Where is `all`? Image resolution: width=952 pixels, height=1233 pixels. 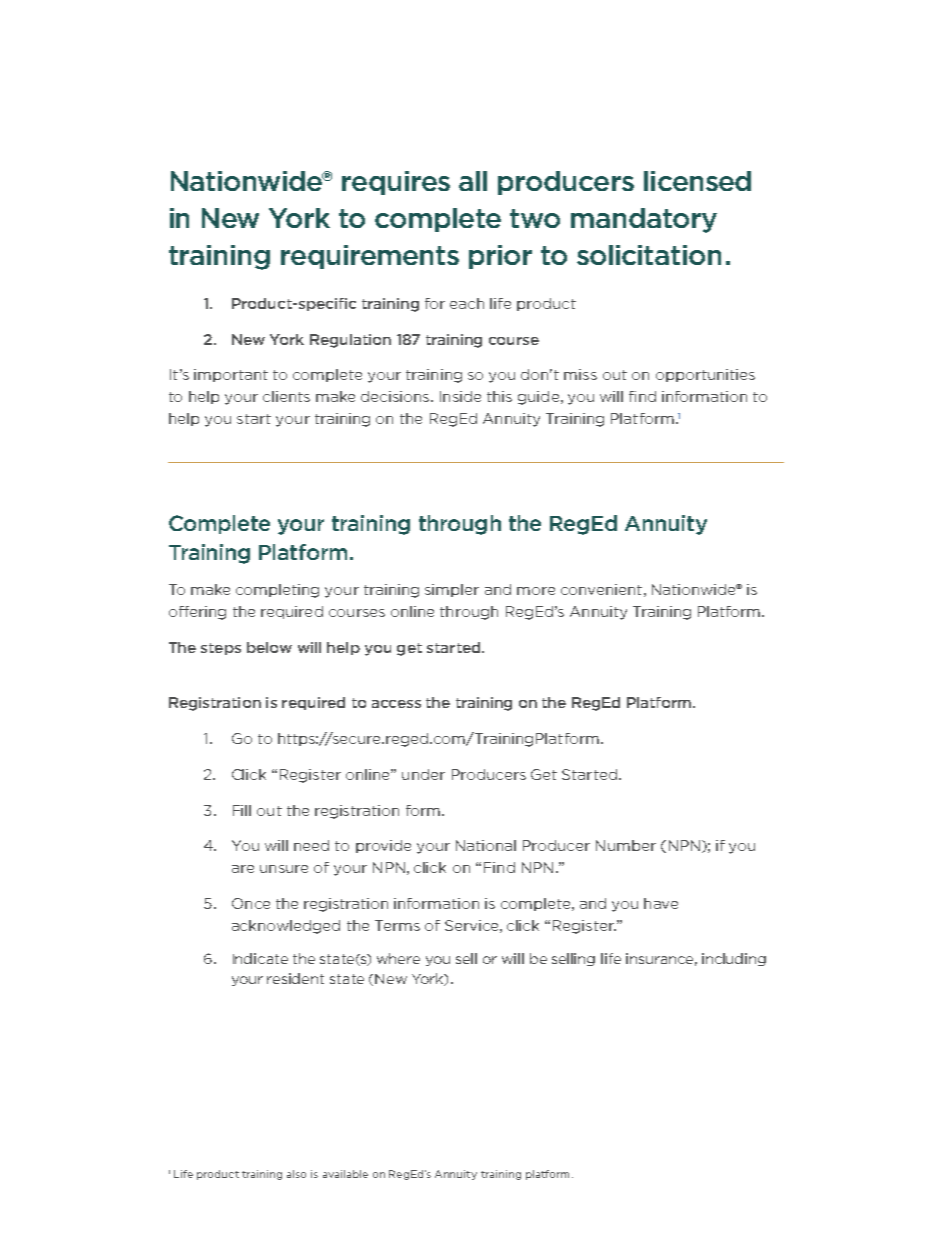 all is located at coordinates (473, 181).
